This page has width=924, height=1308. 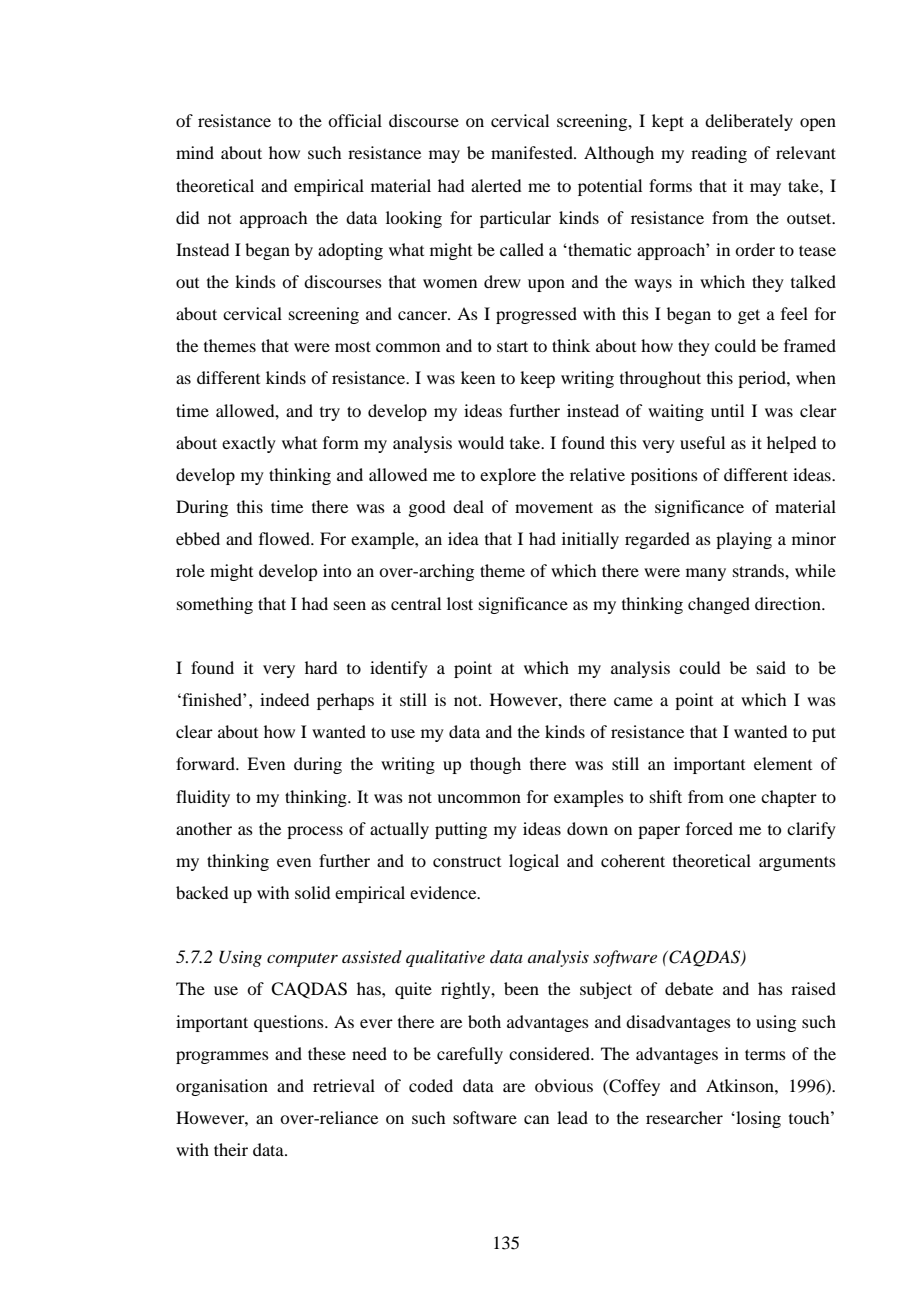 What do you see at coordinates (215, 605) in the page?
I see `something` at bounding box center [215, 605].
